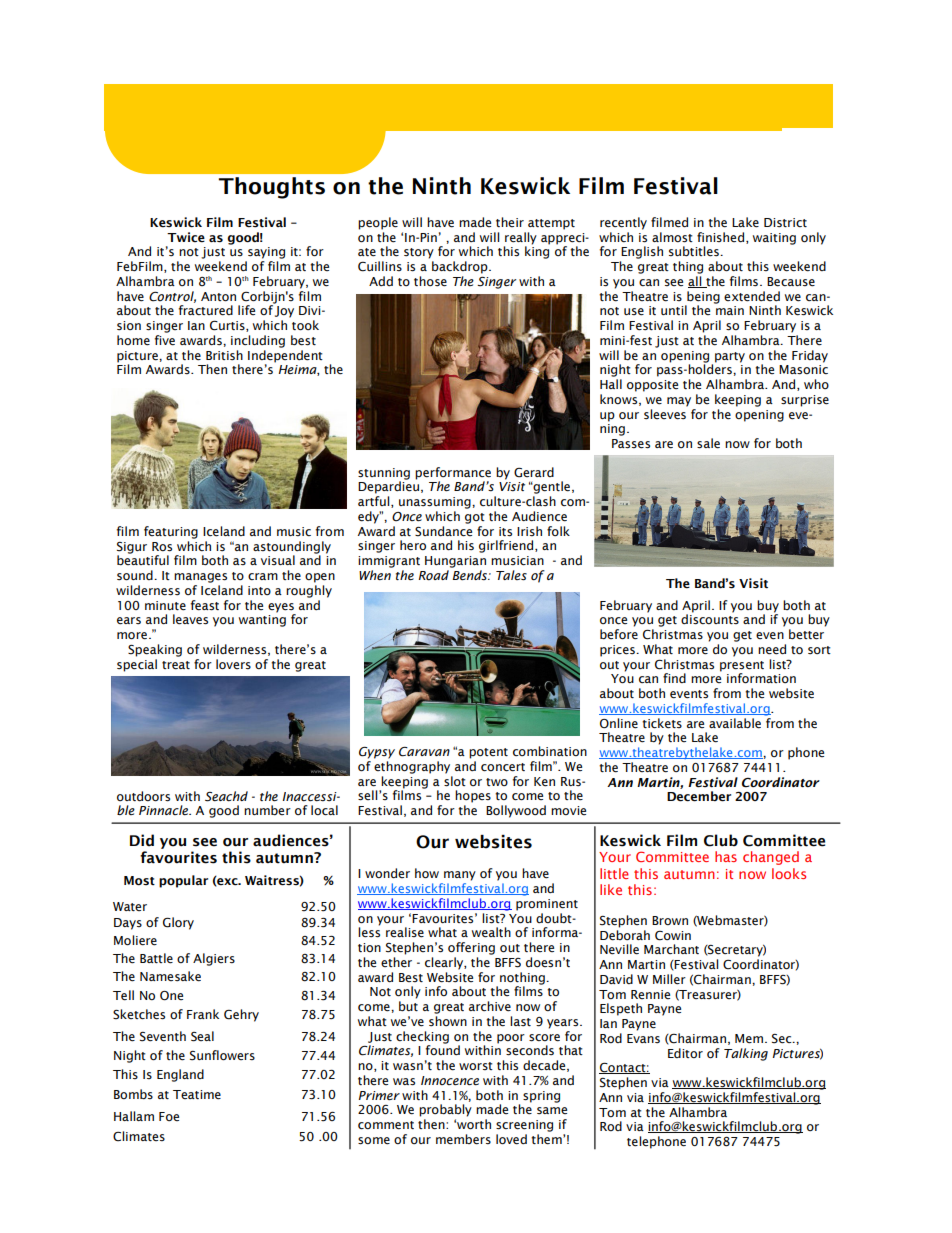 Image resolution: width=952 pixels, height=1233 pixels. I want to click on number, so click(267, 810).
